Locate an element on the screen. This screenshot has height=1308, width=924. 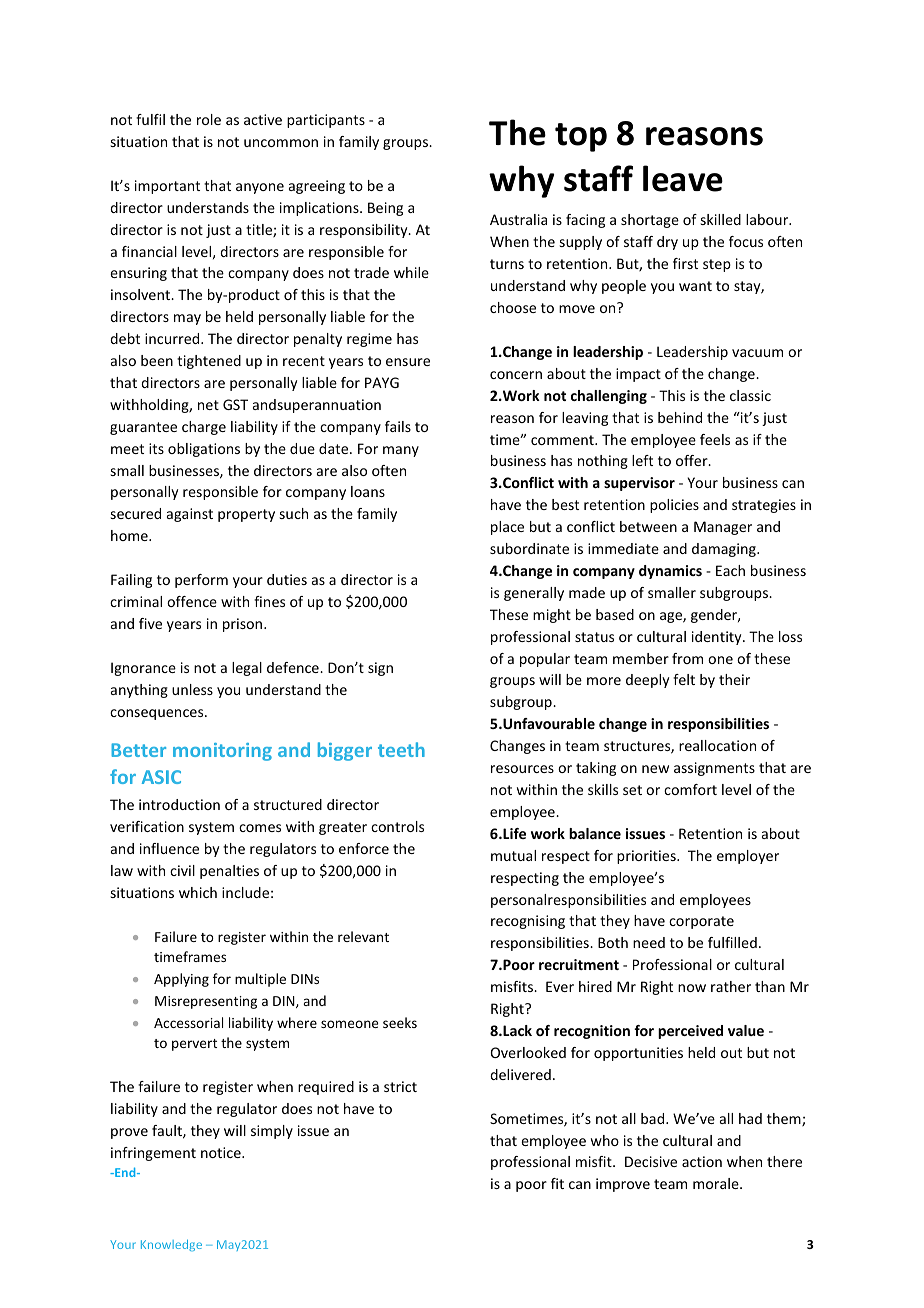
leave is located at coordinates (683, 178).
